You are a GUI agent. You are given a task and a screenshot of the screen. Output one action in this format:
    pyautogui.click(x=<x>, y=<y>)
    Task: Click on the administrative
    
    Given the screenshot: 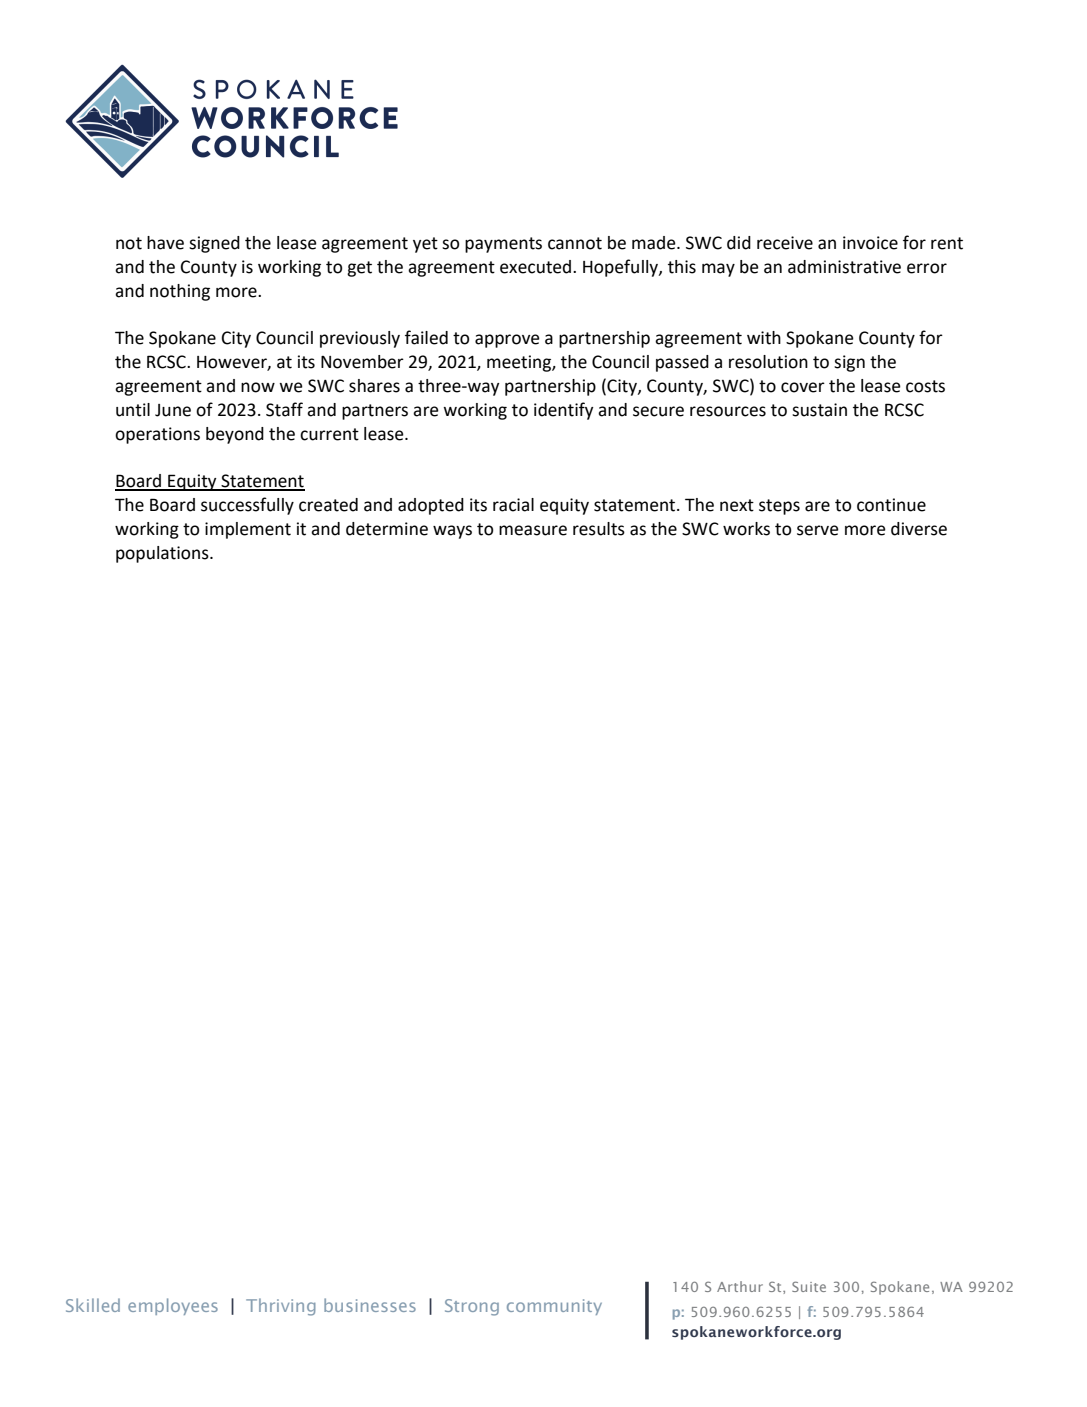 What is the action you would take?
    pyautogui.click(x=844, y=267)
